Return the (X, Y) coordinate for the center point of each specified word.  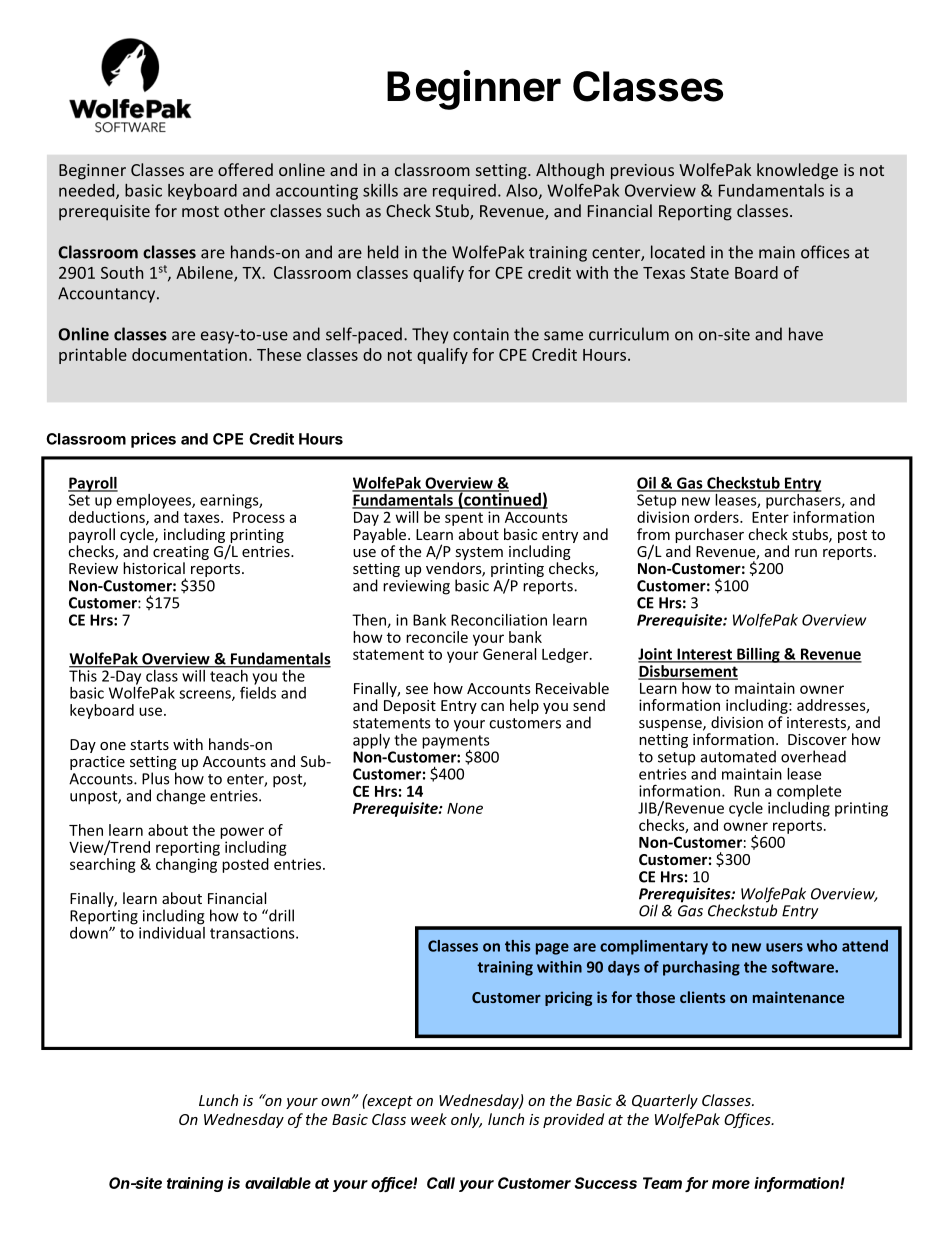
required (464, 192)
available (278, 1183)
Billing (758, 655)
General (509, 654)
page (552, 949)
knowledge (797, 171)
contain (481, 334)
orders (717, 517)
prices (153, 440)
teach (229, 674)
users (784, 947)
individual (172, 931)
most (200, 211)
